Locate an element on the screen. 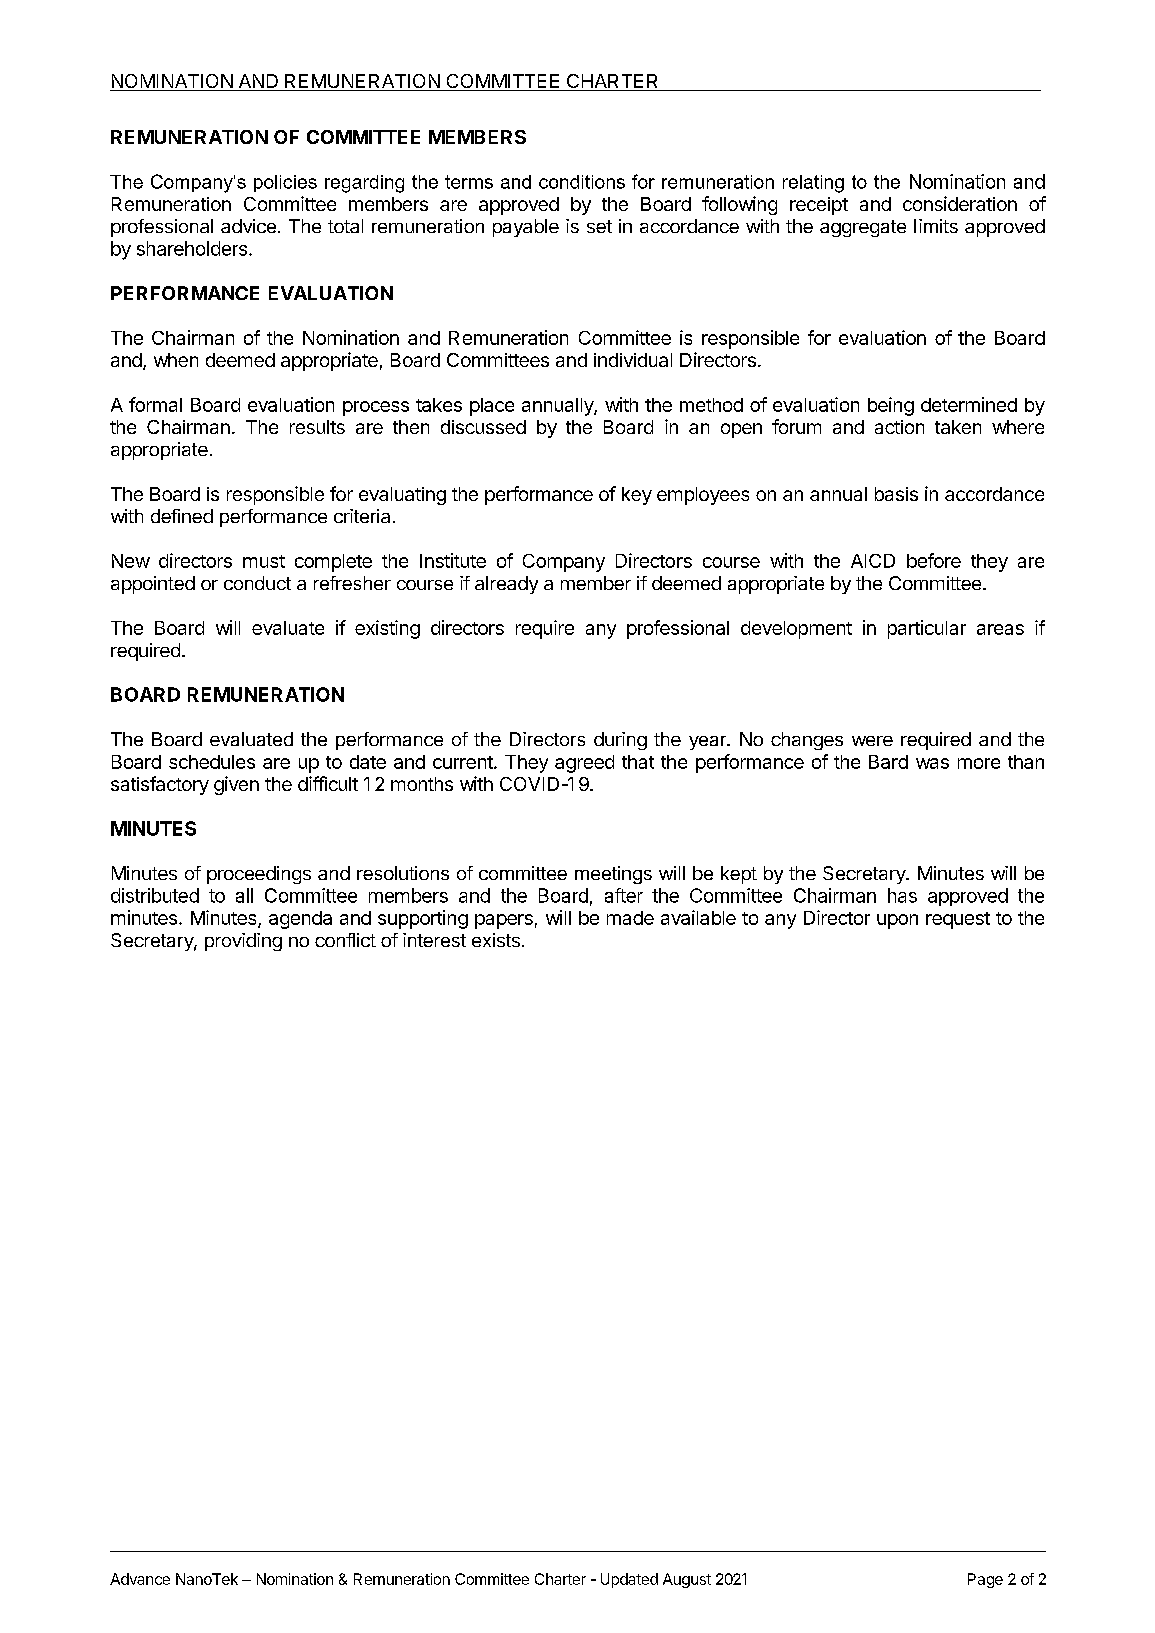  proceedings is located at coordinates (259, 875).
